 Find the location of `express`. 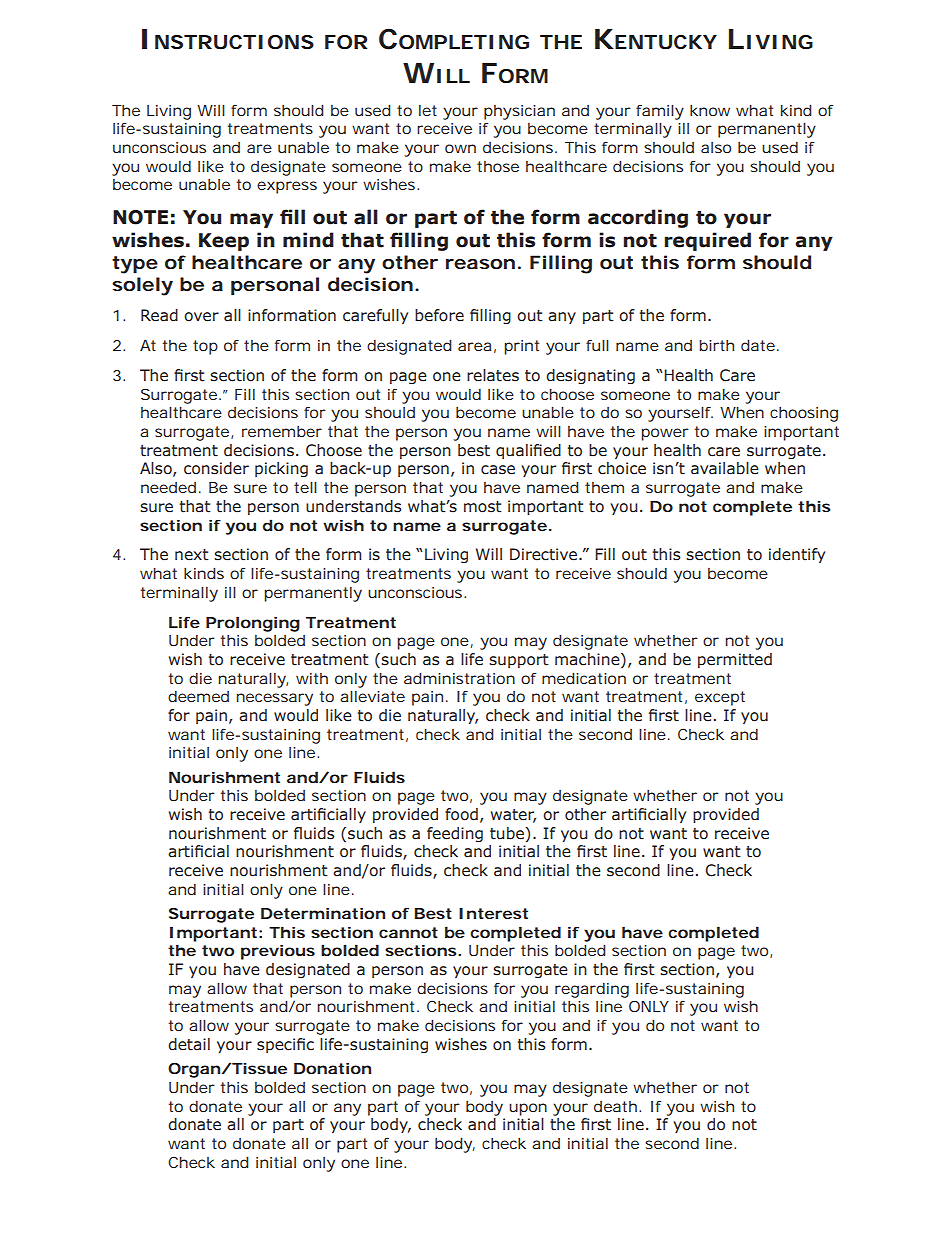

express is located at coordinates (287, 187).
